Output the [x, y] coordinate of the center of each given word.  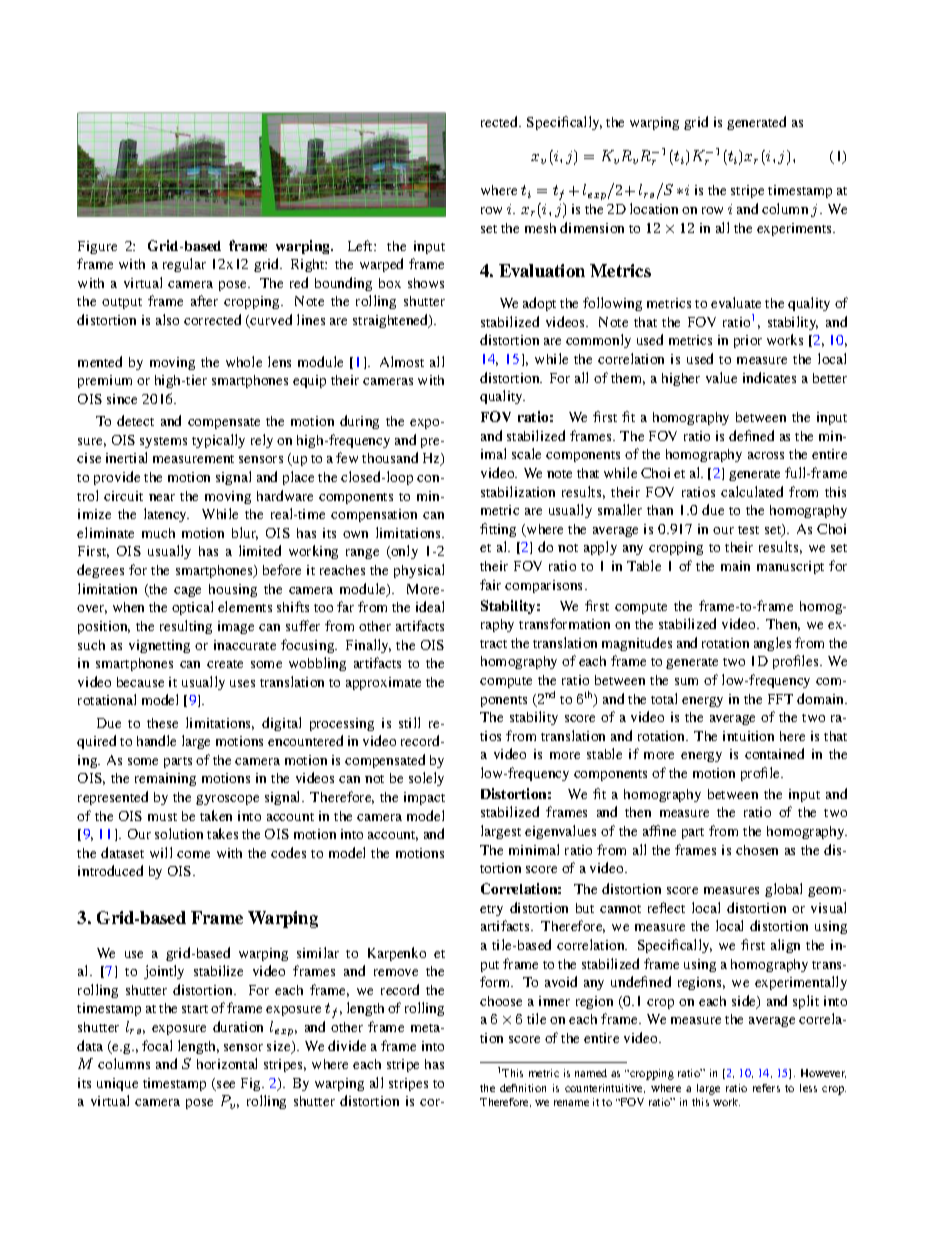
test [748, 530]
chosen [757, 850]
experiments [796, 229]
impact [424, 798]
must [162, 817]
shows [426, 283]
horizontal [227, 1063]
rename [571, 1103]
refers [766, 1088]
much [158, 533]
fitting [498, 530]
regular [184, 265]
